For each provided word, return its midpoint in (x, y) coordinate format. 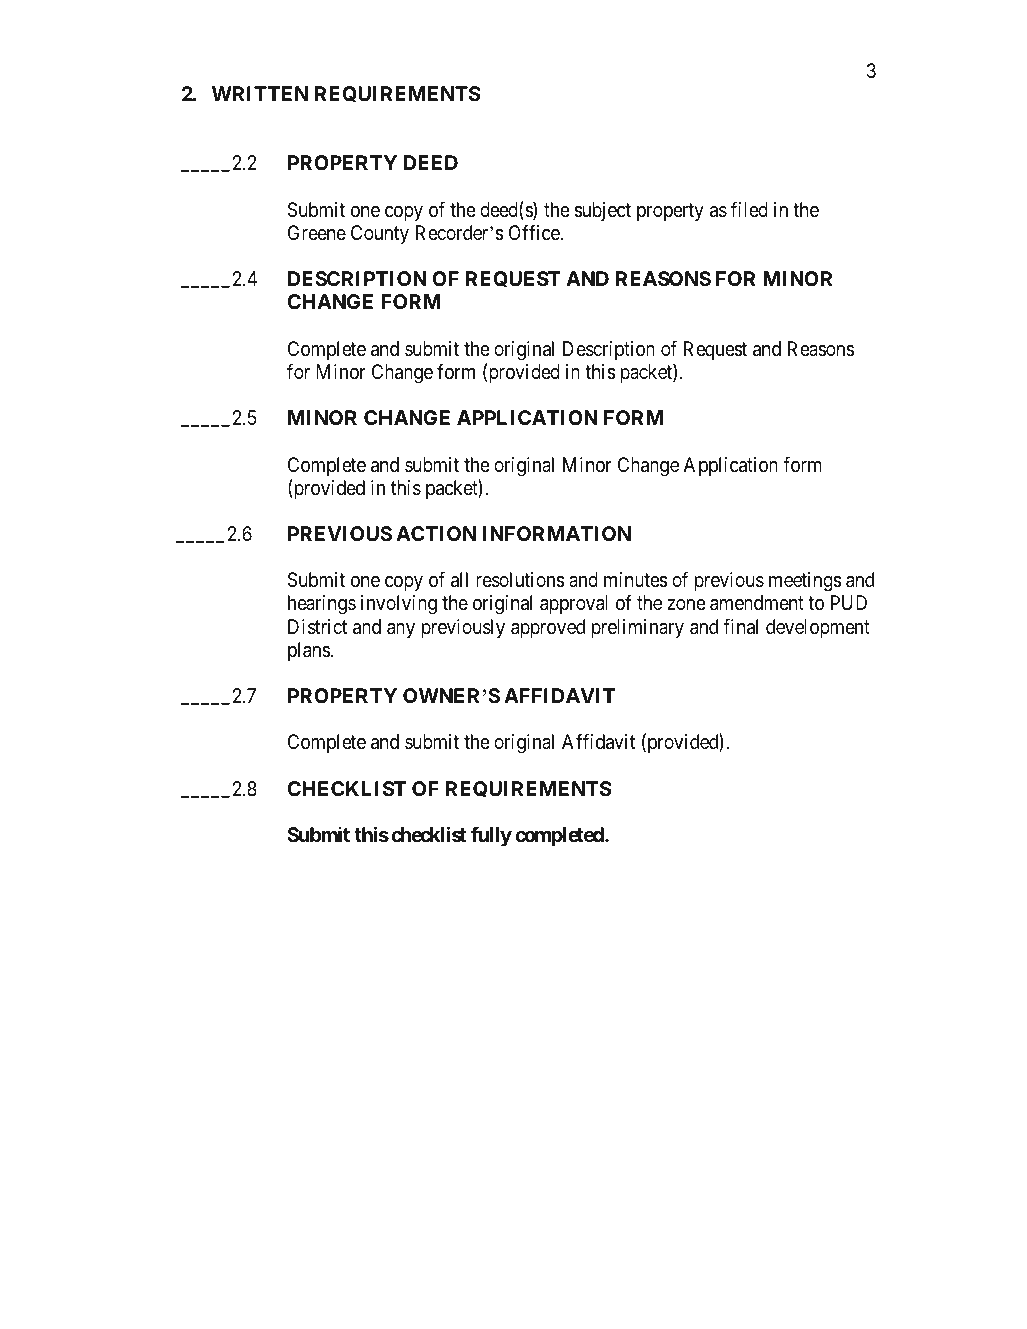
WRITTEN (260, 93)
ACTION (436, 533)
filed (749, 209)
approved (548, 628)
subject (603, 211)
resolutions (520, 580)
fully (491, 836)
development (818, 628)
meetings (805, 582)
